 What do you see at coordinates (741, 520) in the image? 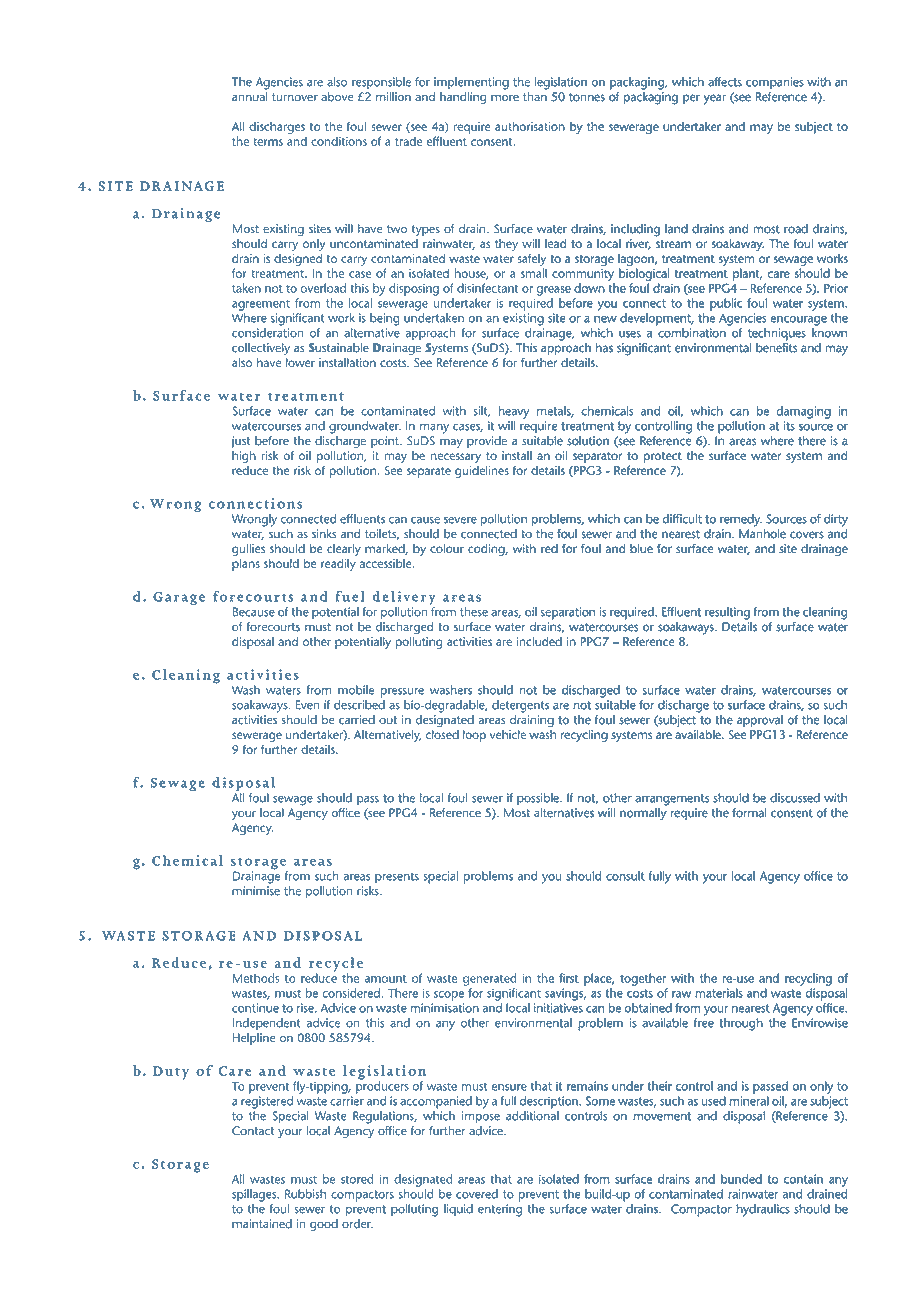
I see `remedy` at bounding box center [741, 520].
